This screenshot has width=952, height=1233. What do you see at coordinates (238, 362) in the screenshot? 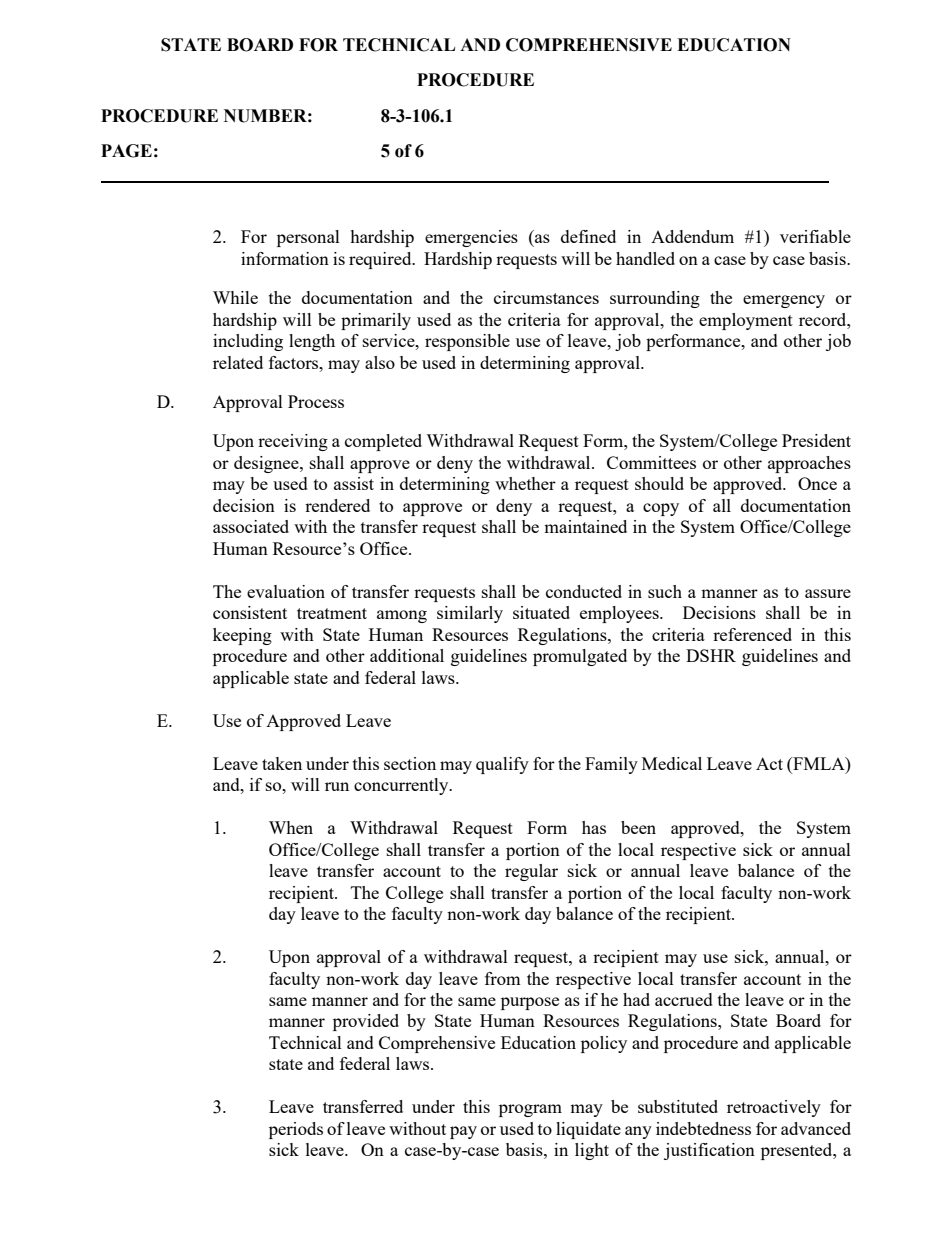
I see `related` at bounding box center [238, 362].
